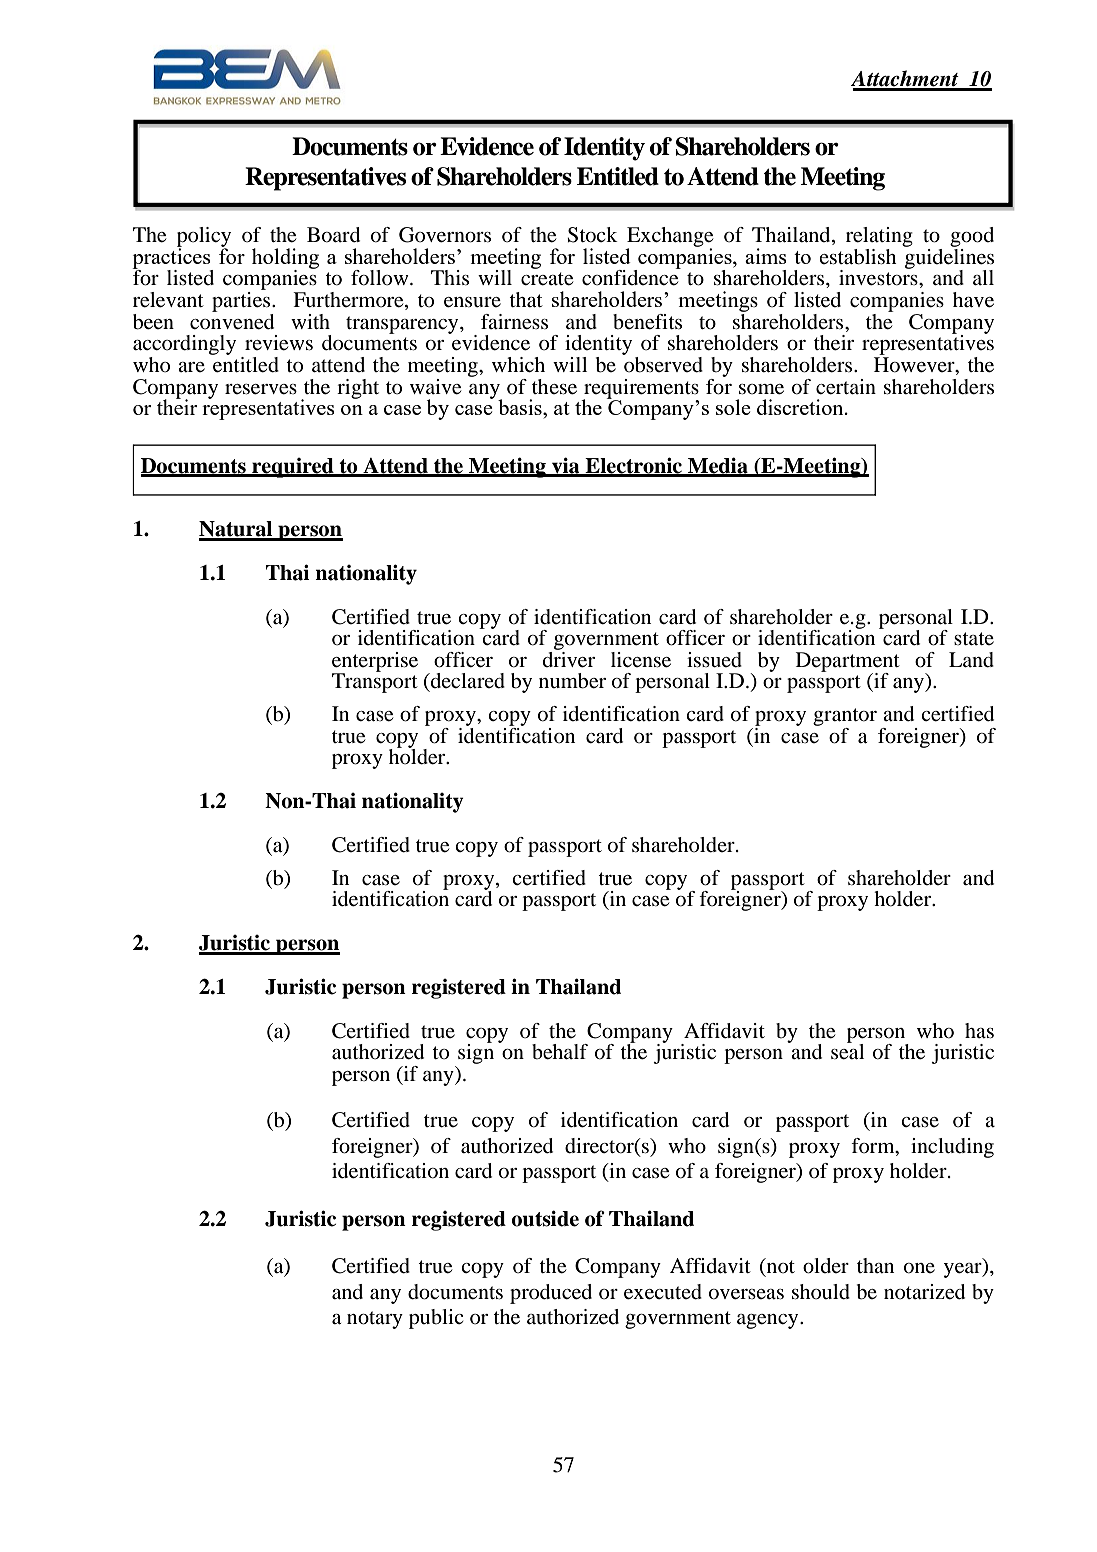 This screenshot has height=1552, width=1097. I want to click on than, so click(875, 1265).
